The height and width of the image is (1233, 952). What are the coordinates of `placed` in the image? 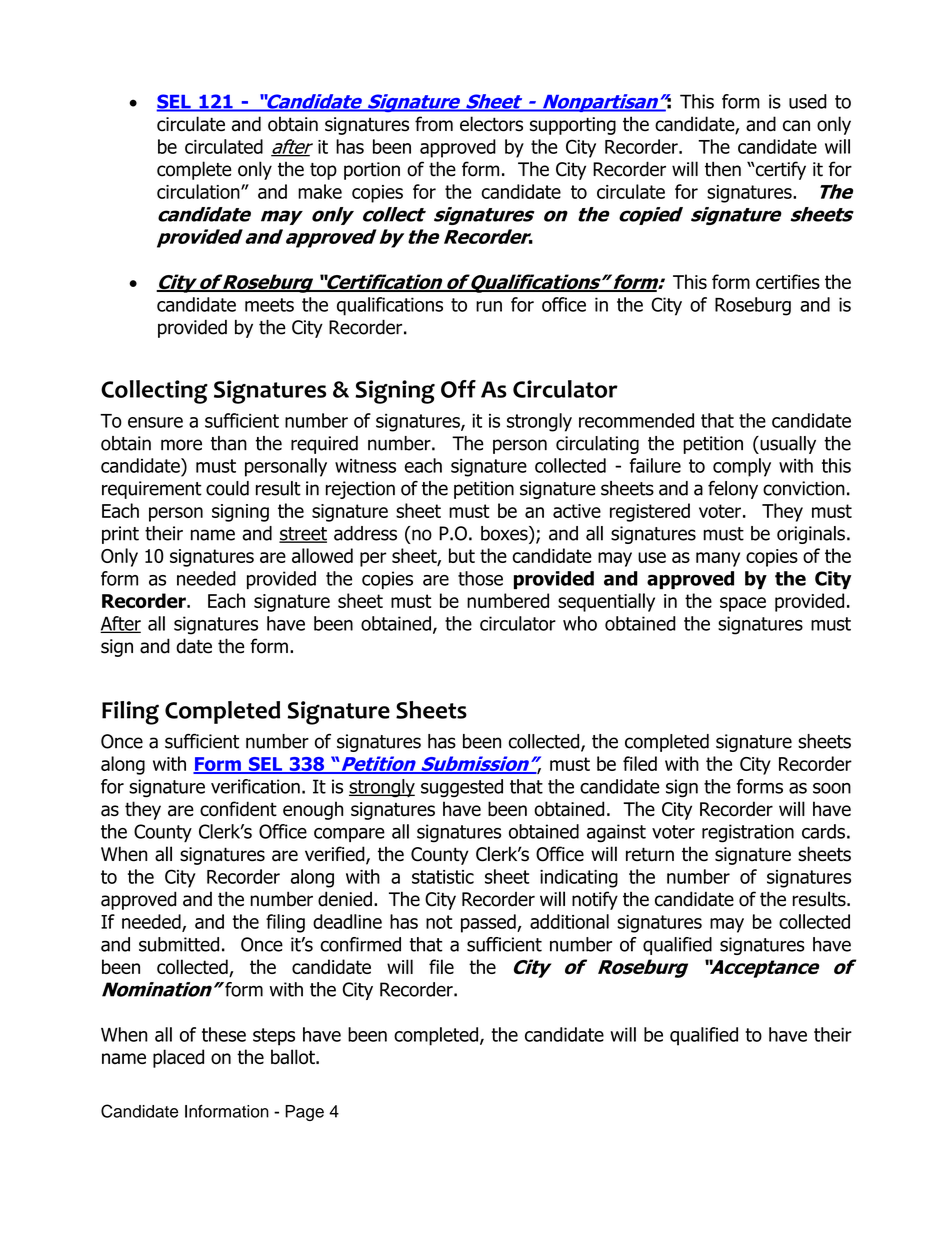 It's located at (178, 1058).
